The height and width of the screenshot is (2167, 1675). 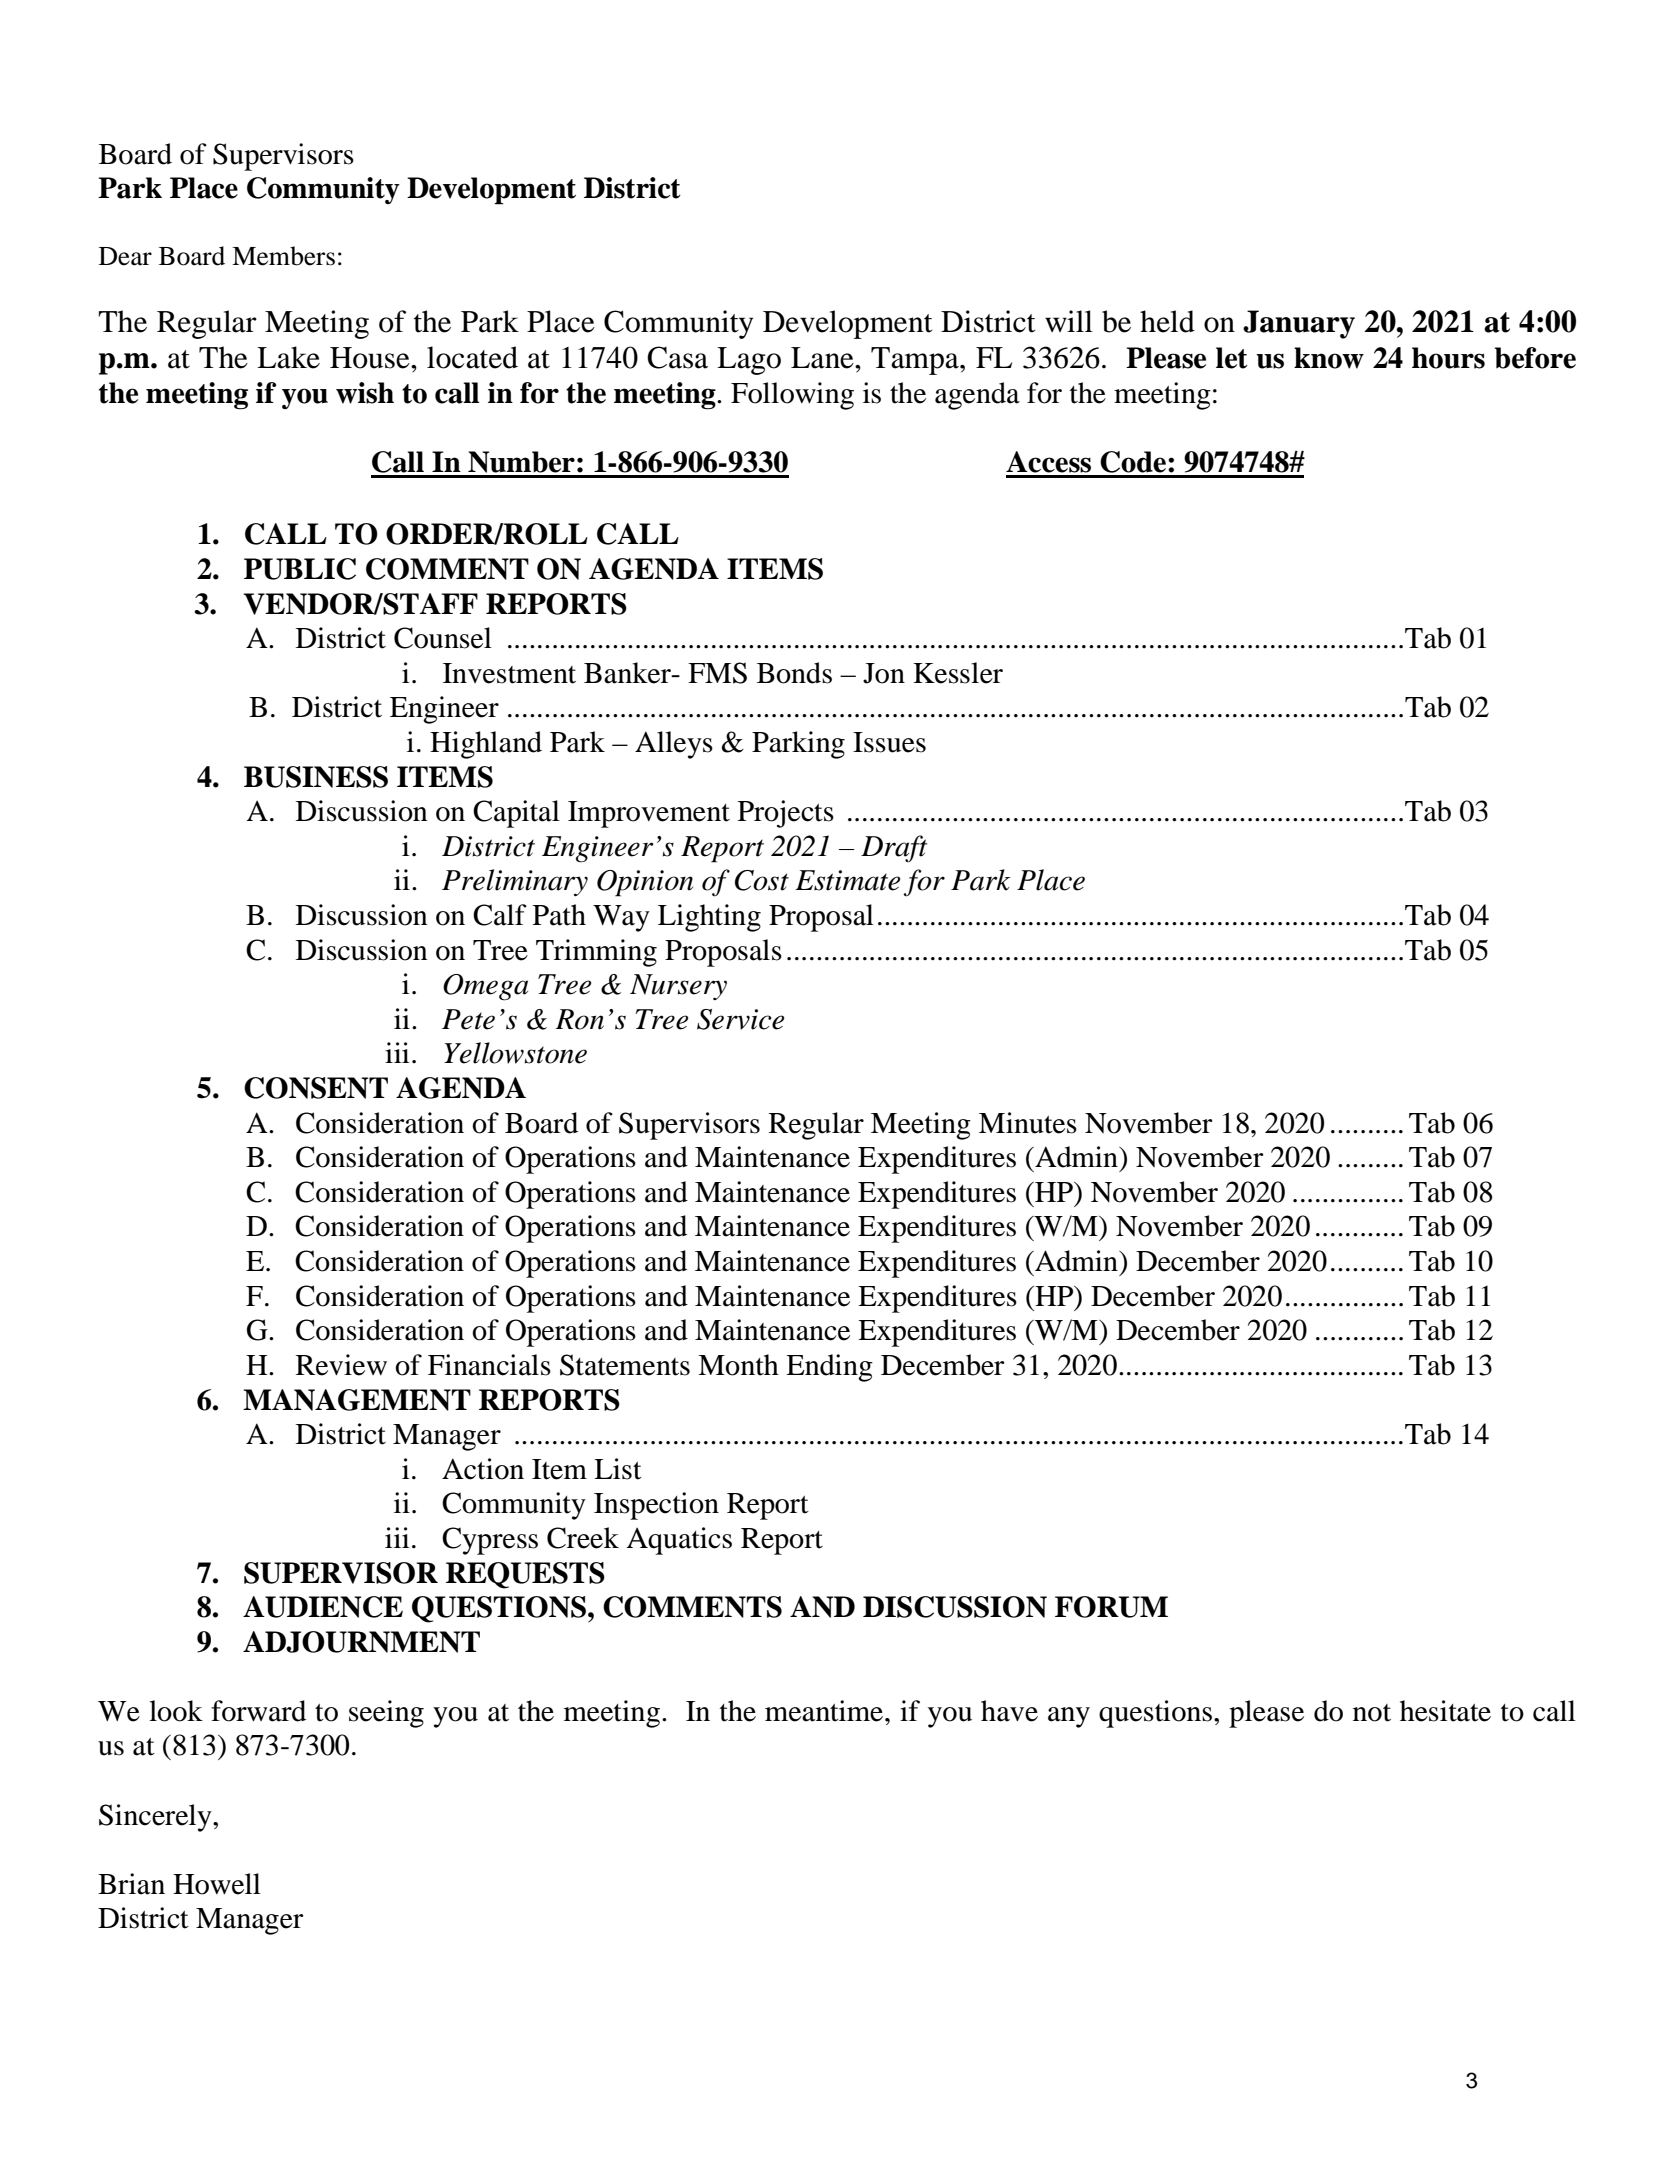 What do you see at coordinates (740, 1019) in the screenshot?
I see `Service` at bounding box center [740, 1019].
